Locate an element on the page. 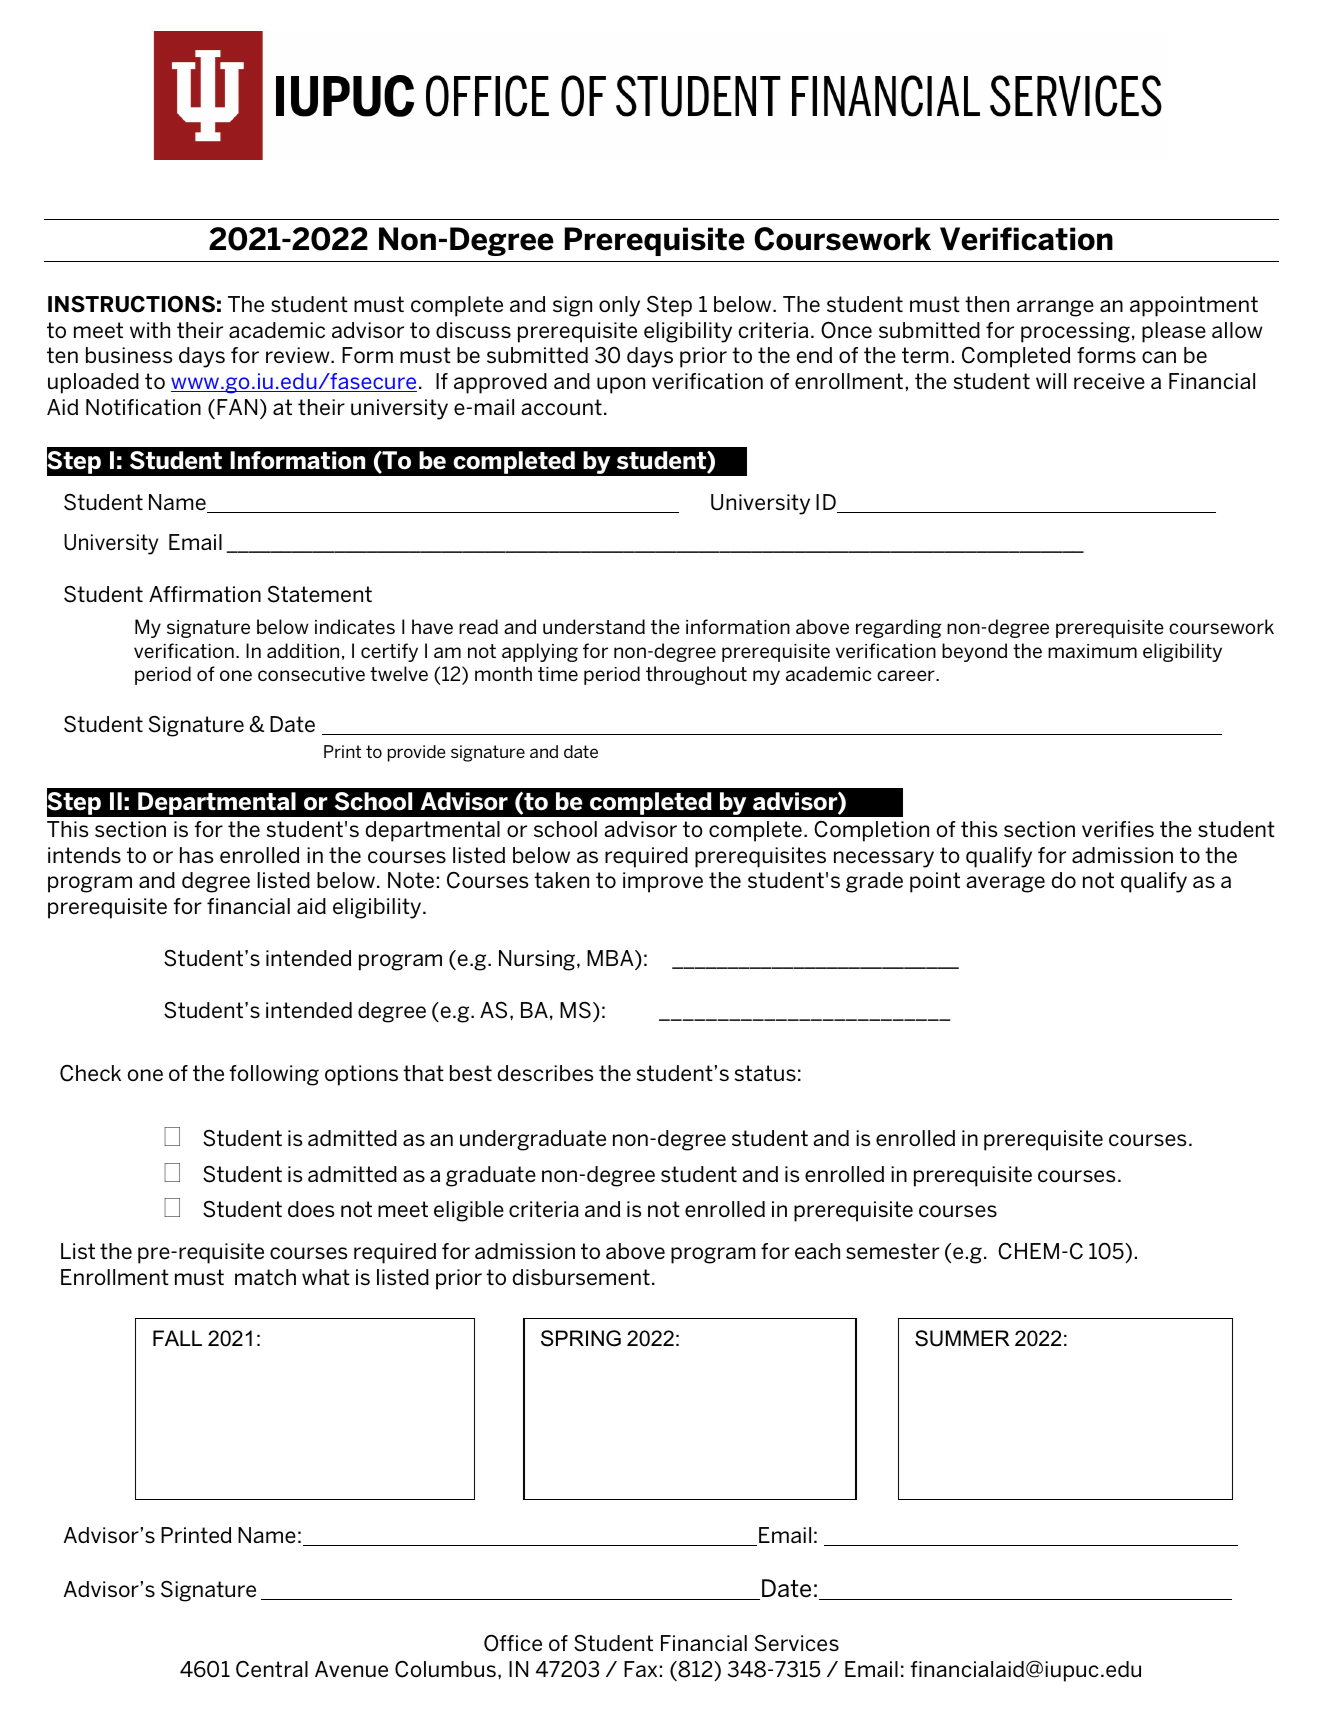  Services is located at coordinates (797, 1643).
